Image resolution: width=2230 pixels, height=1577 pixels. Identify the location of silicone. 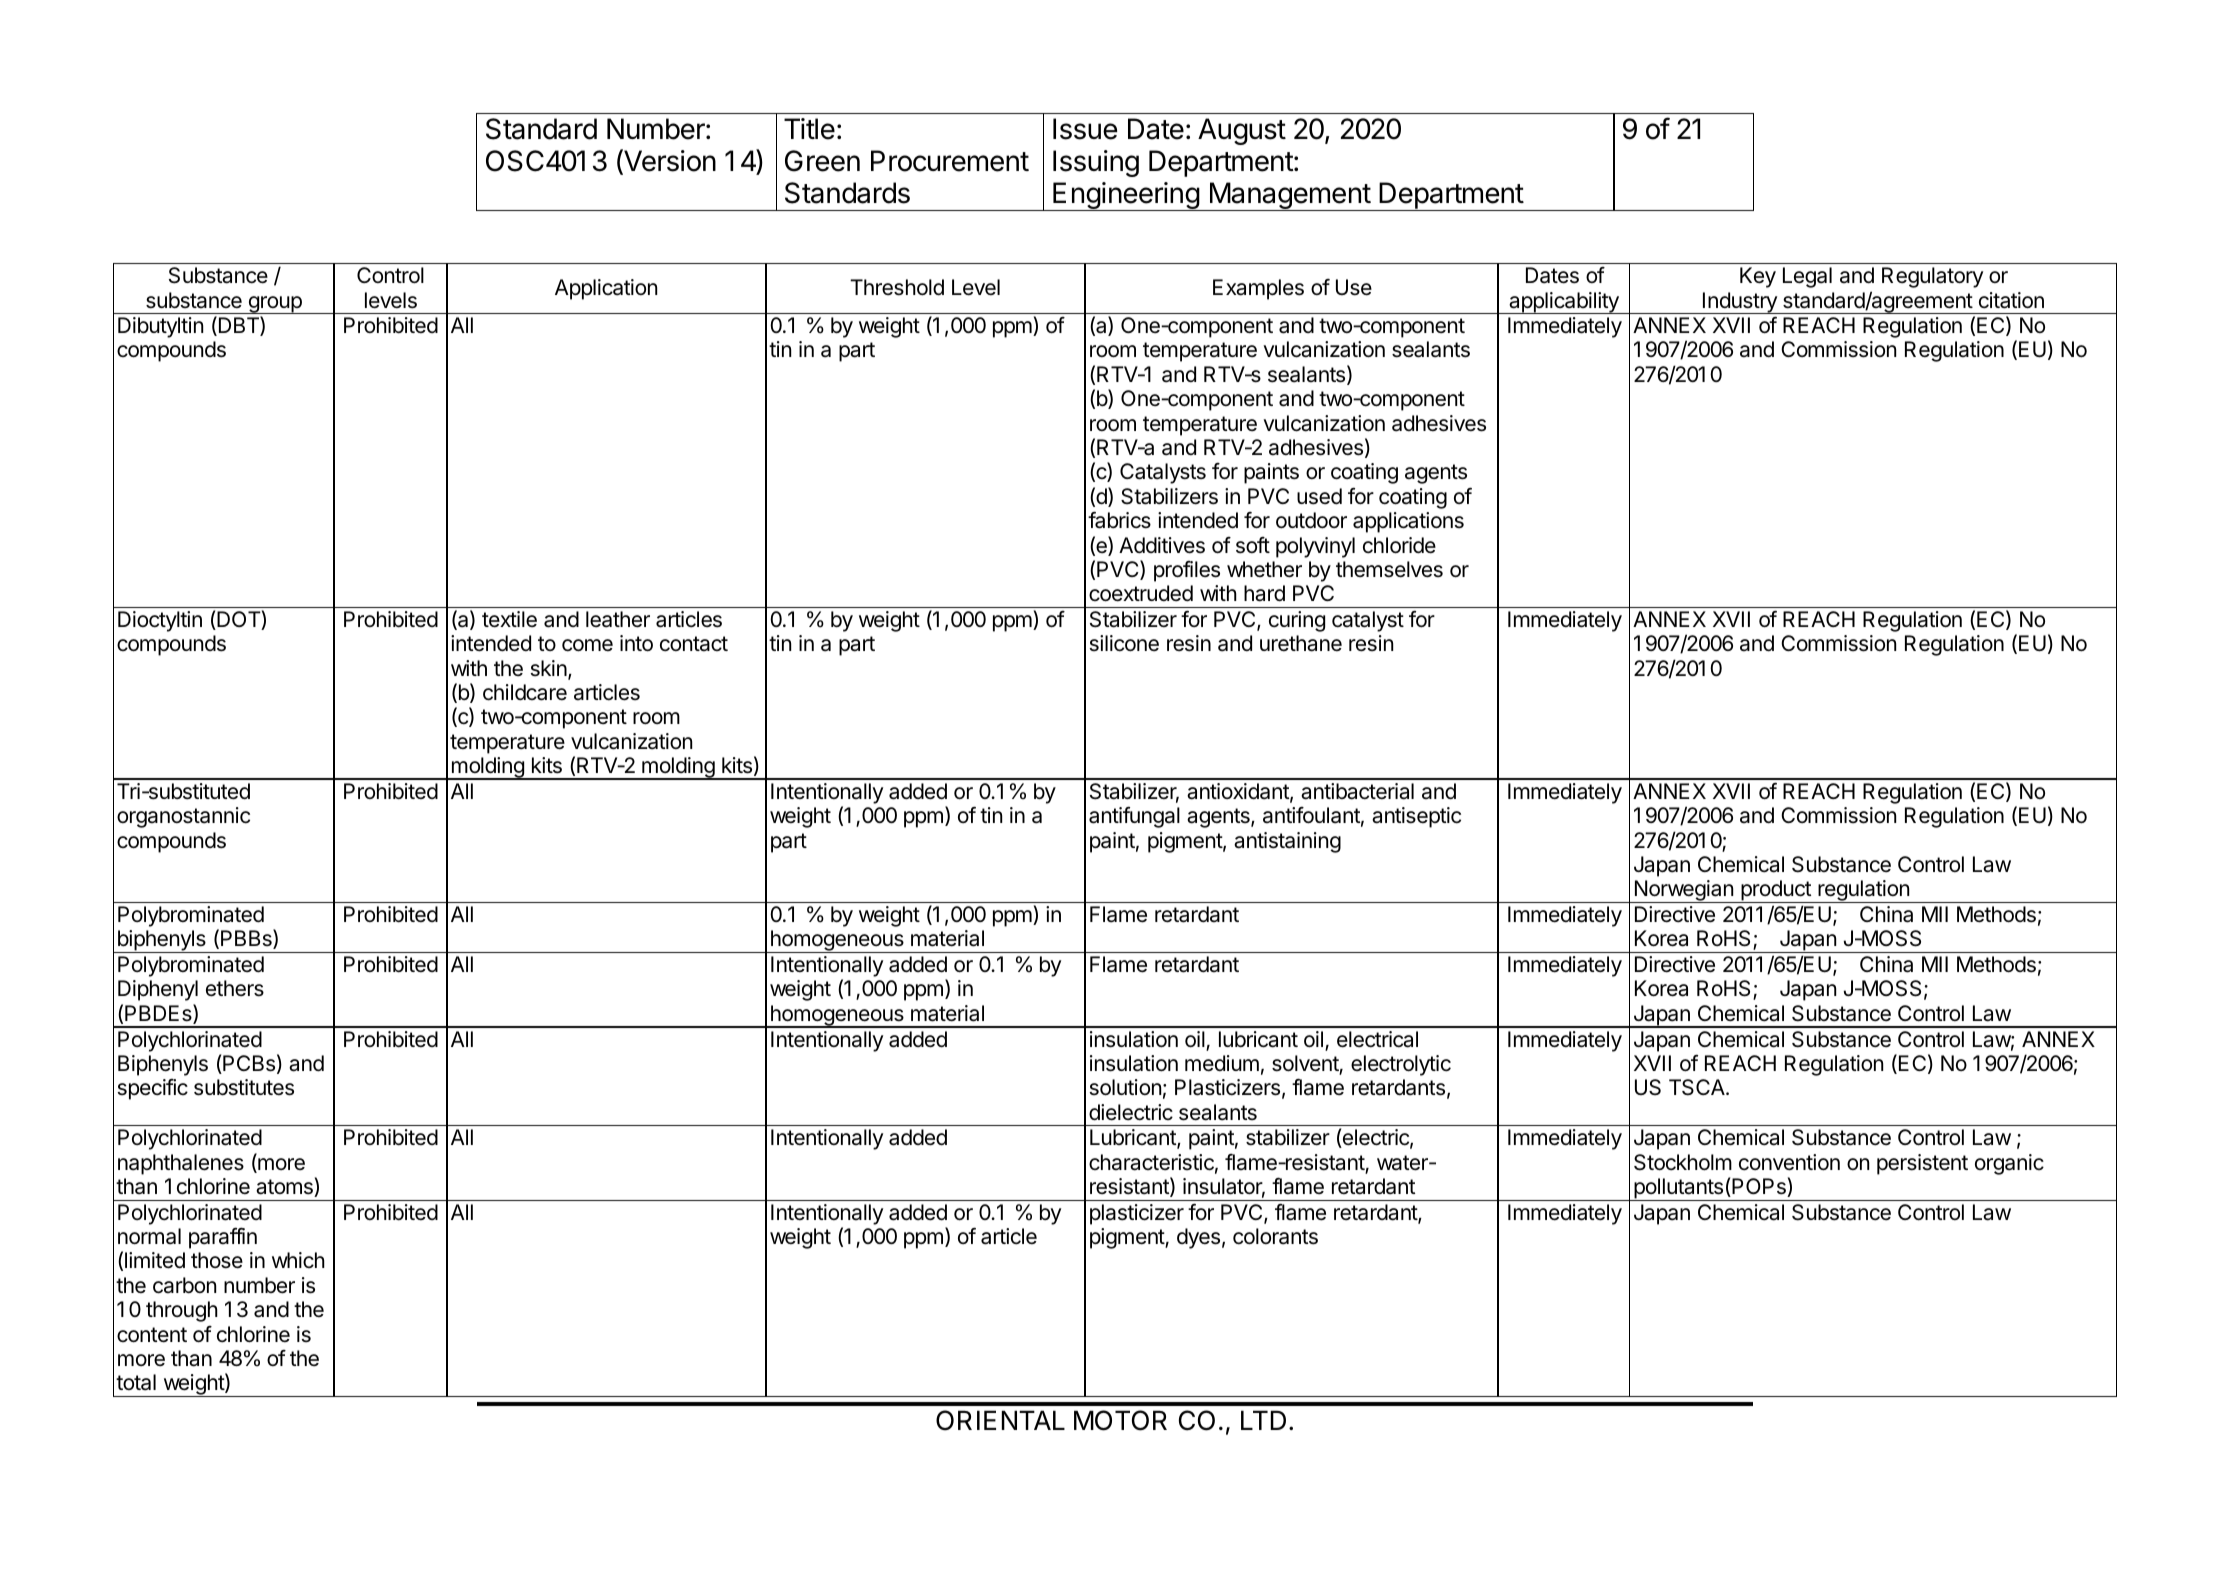
(1124, 643).
